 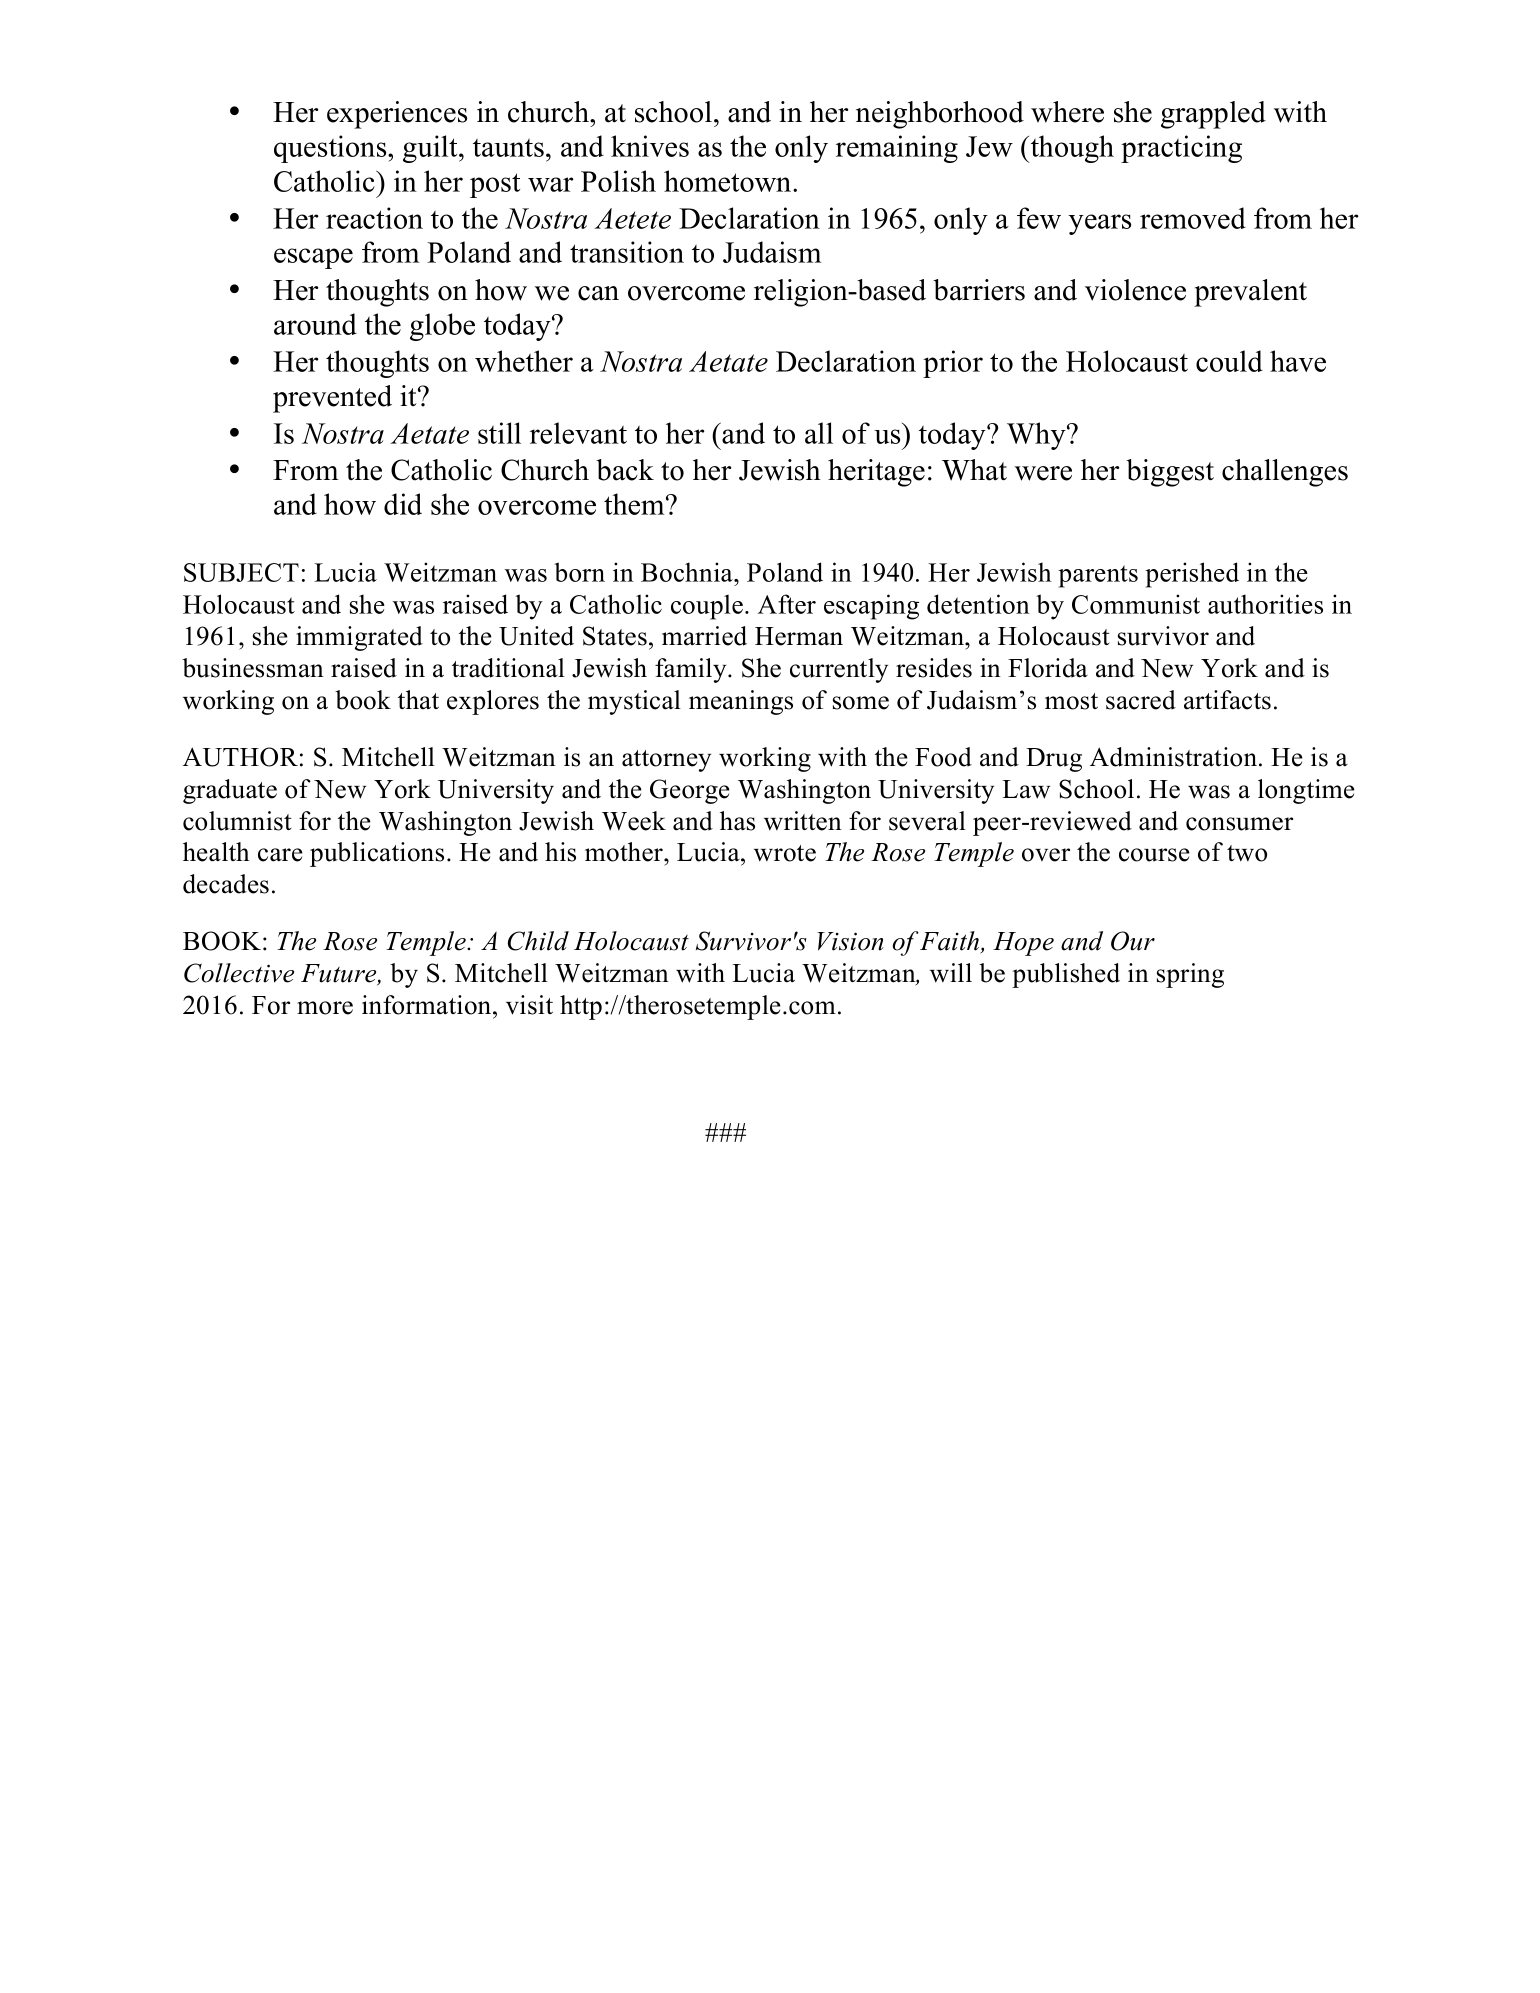 What do you see at coordinates (741, 702) in the image?
I see `meanings` at bounding box center [741, 702].
